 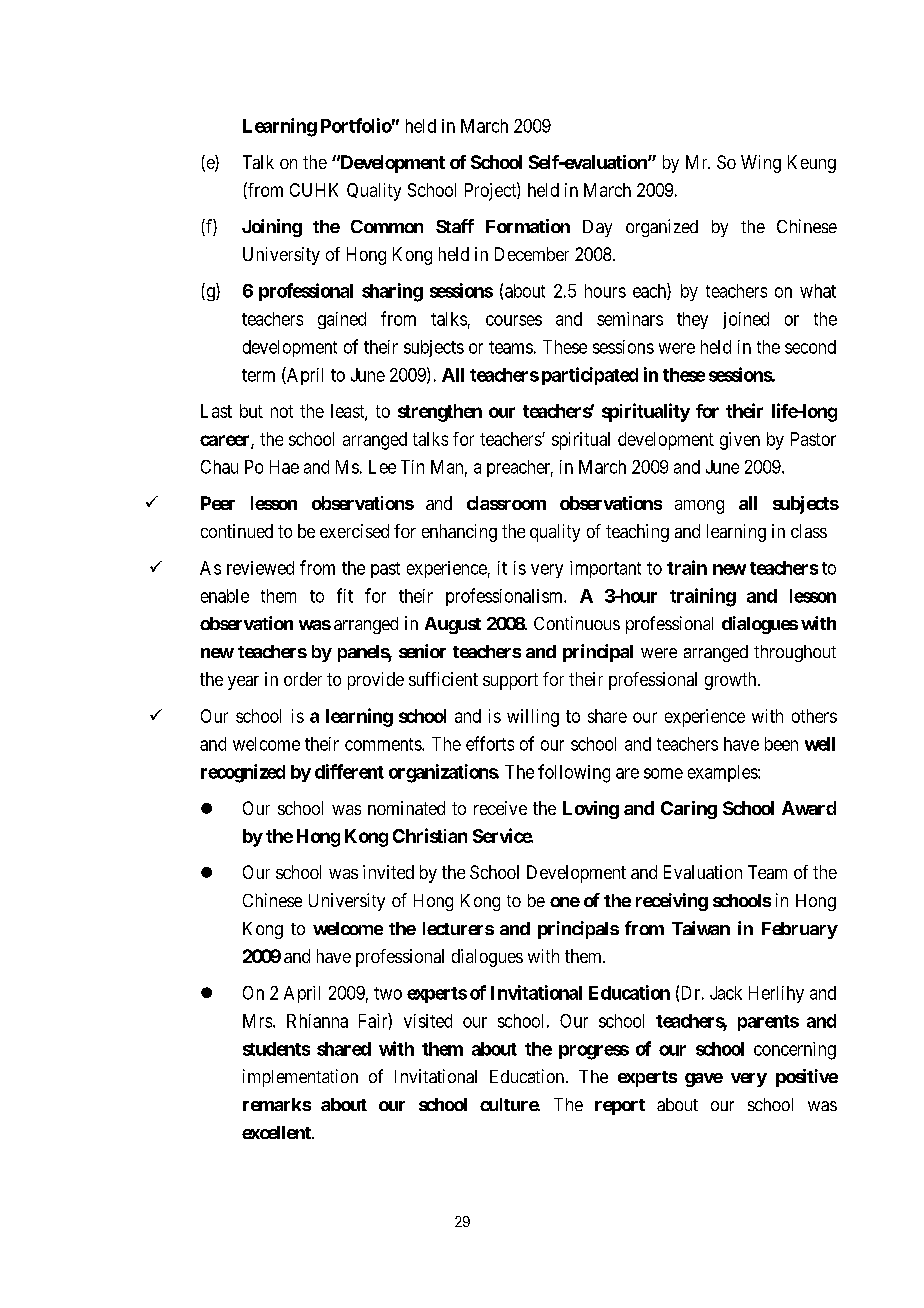 I want to click on concerning, so click(x=795, y=1051).
